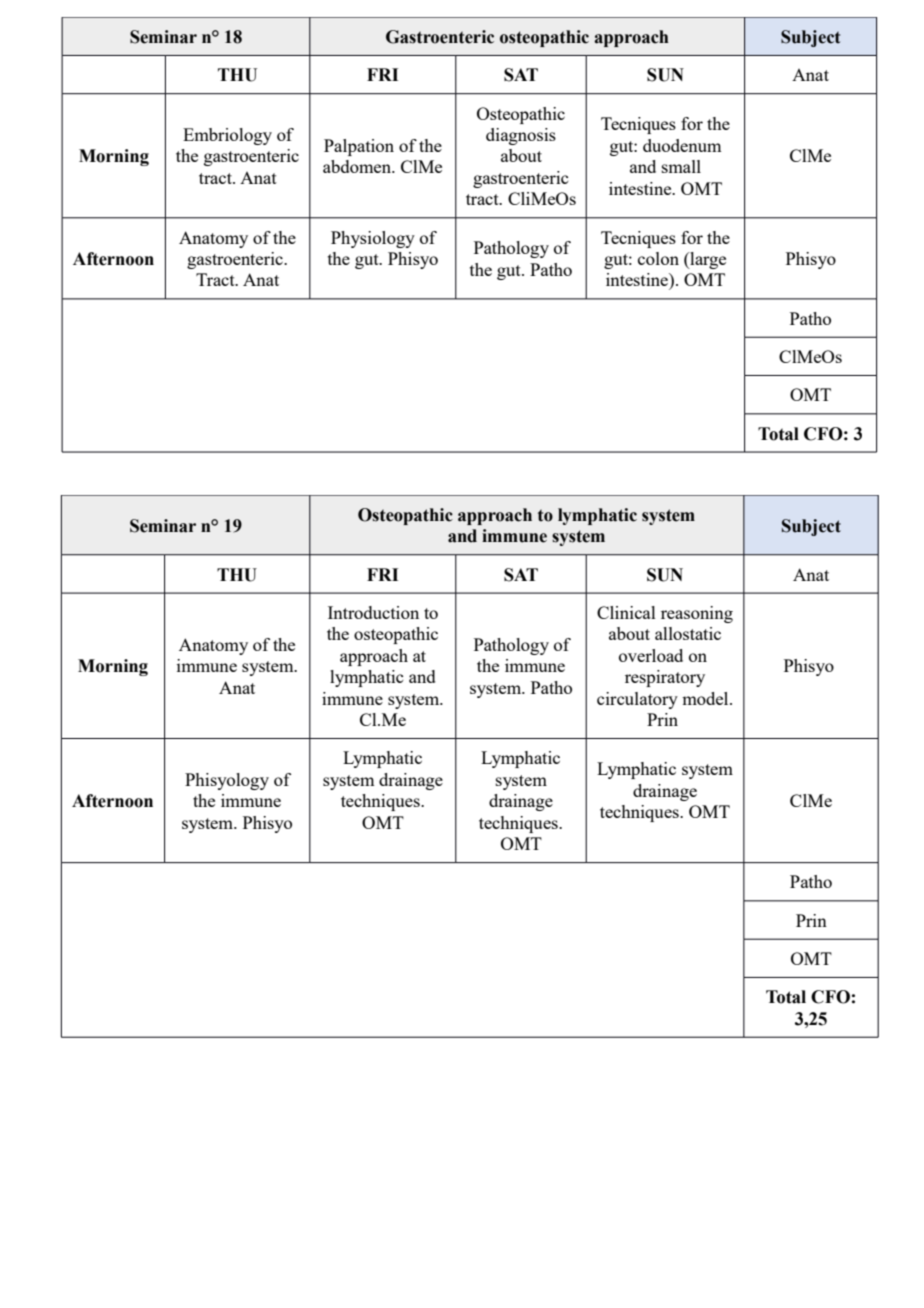  What do you see at coordinates (658, 258) in the document?
I see `colon` at bounding box center [658, 258].
